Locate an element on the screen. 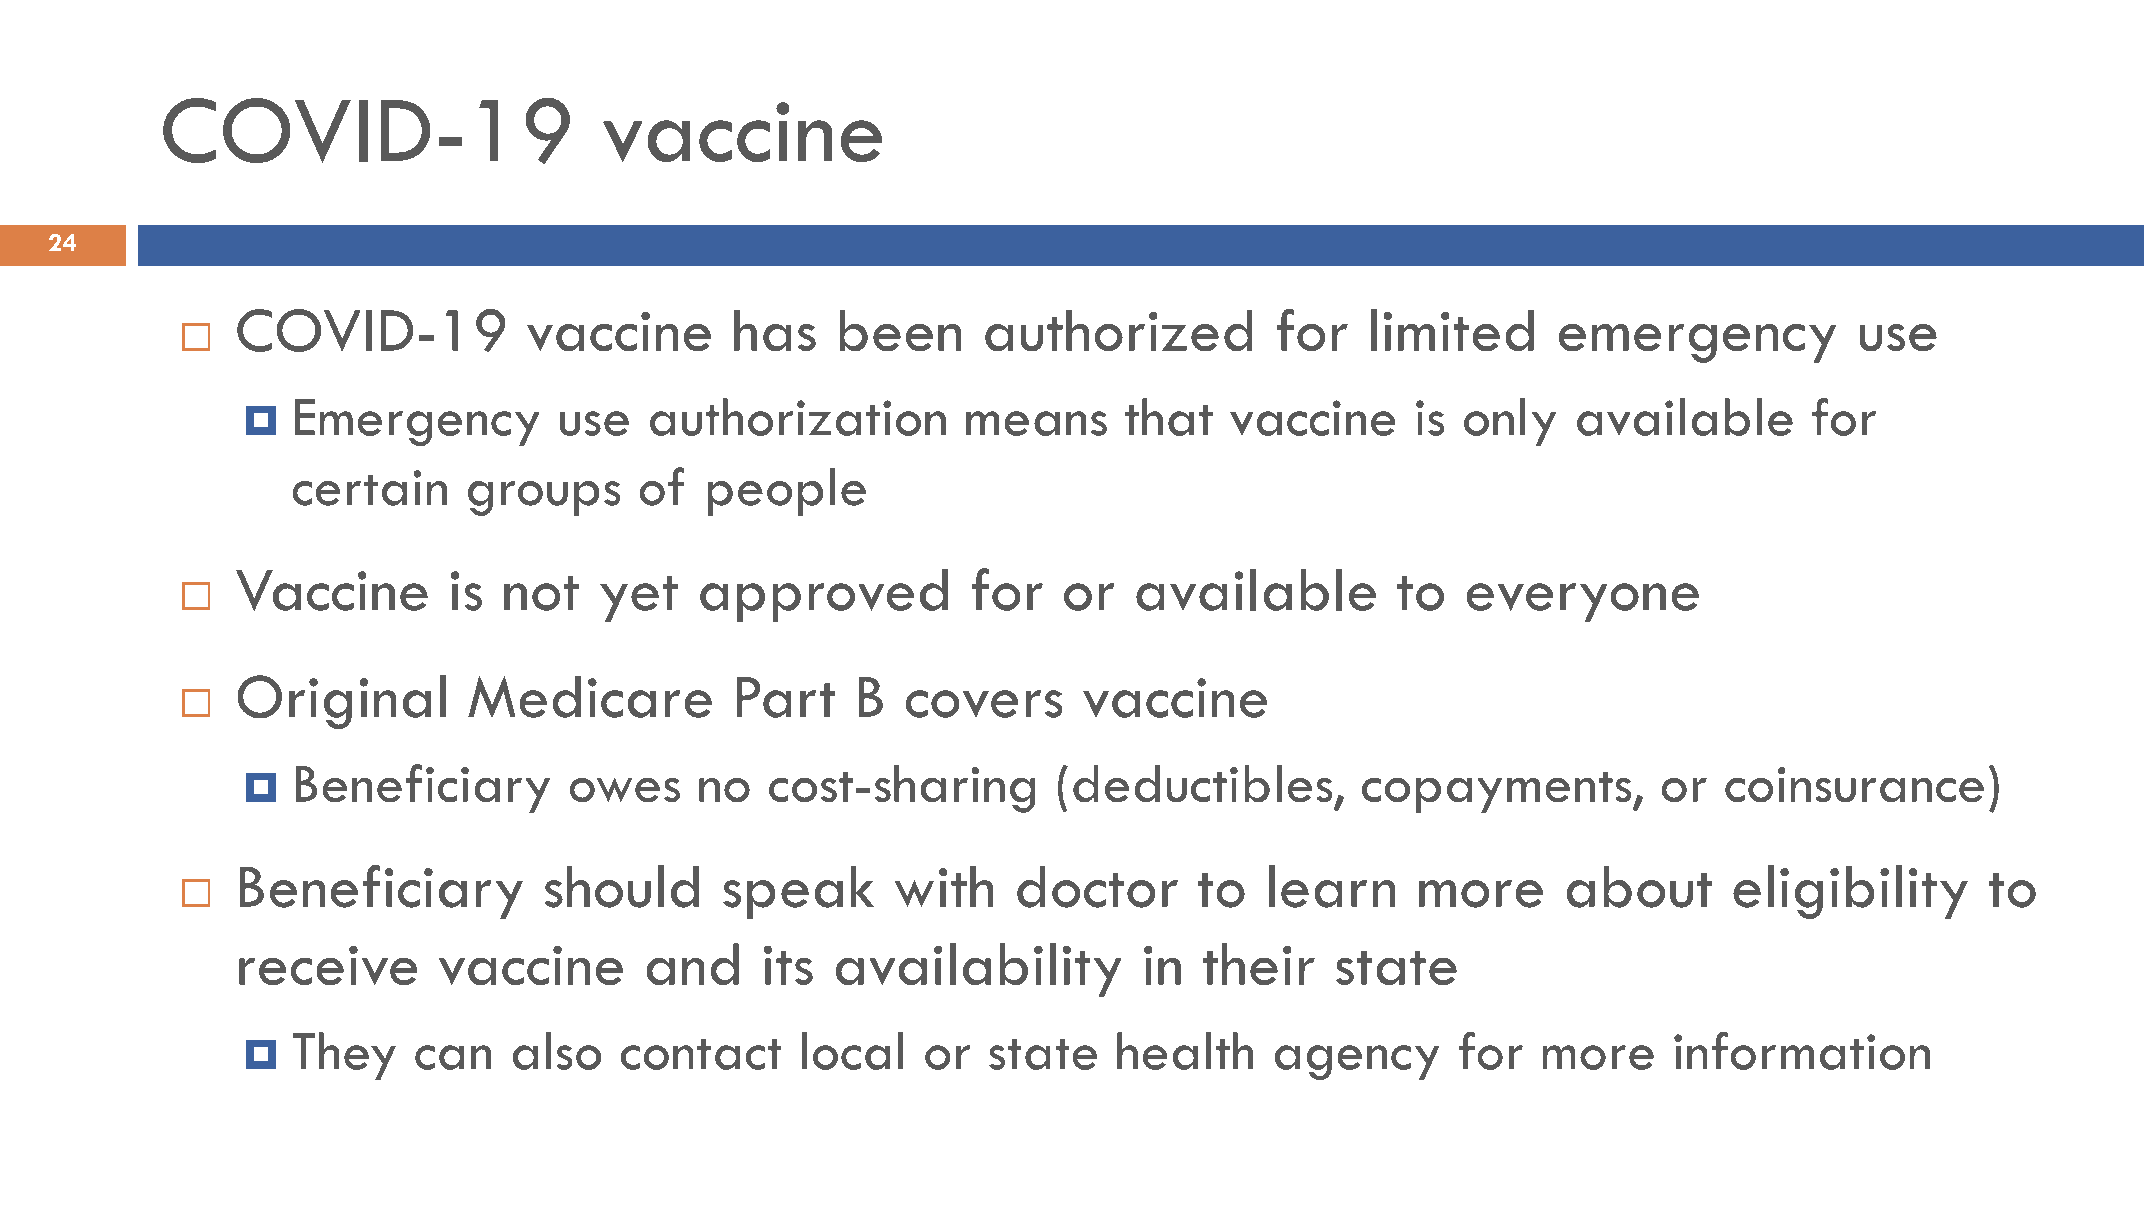 This screenshot has width=2144, height=1206. covers is located at coordinates (984, 704).
